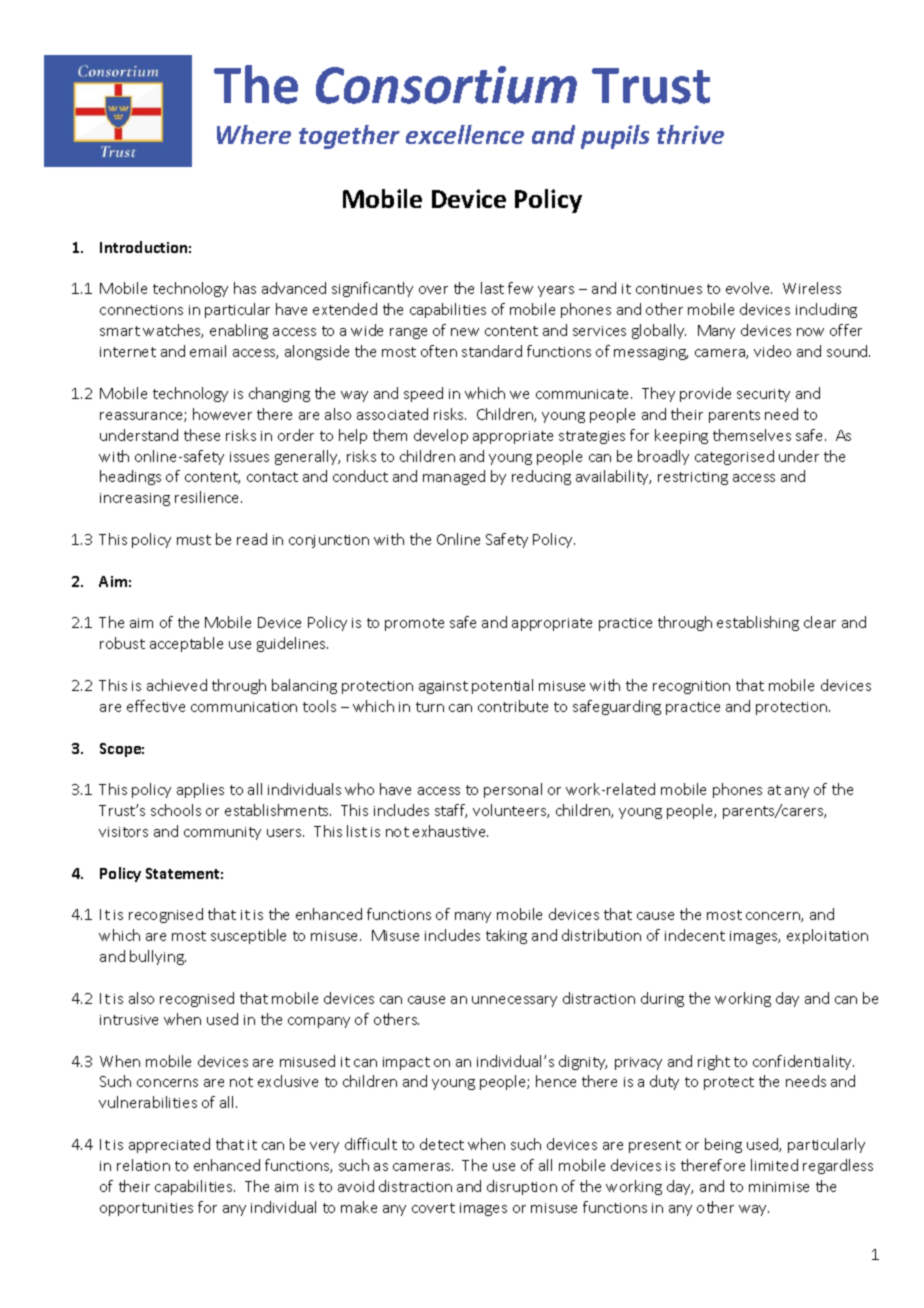 This image has width=924, height=1308. I want to click on limited, so click(774, 1165).
